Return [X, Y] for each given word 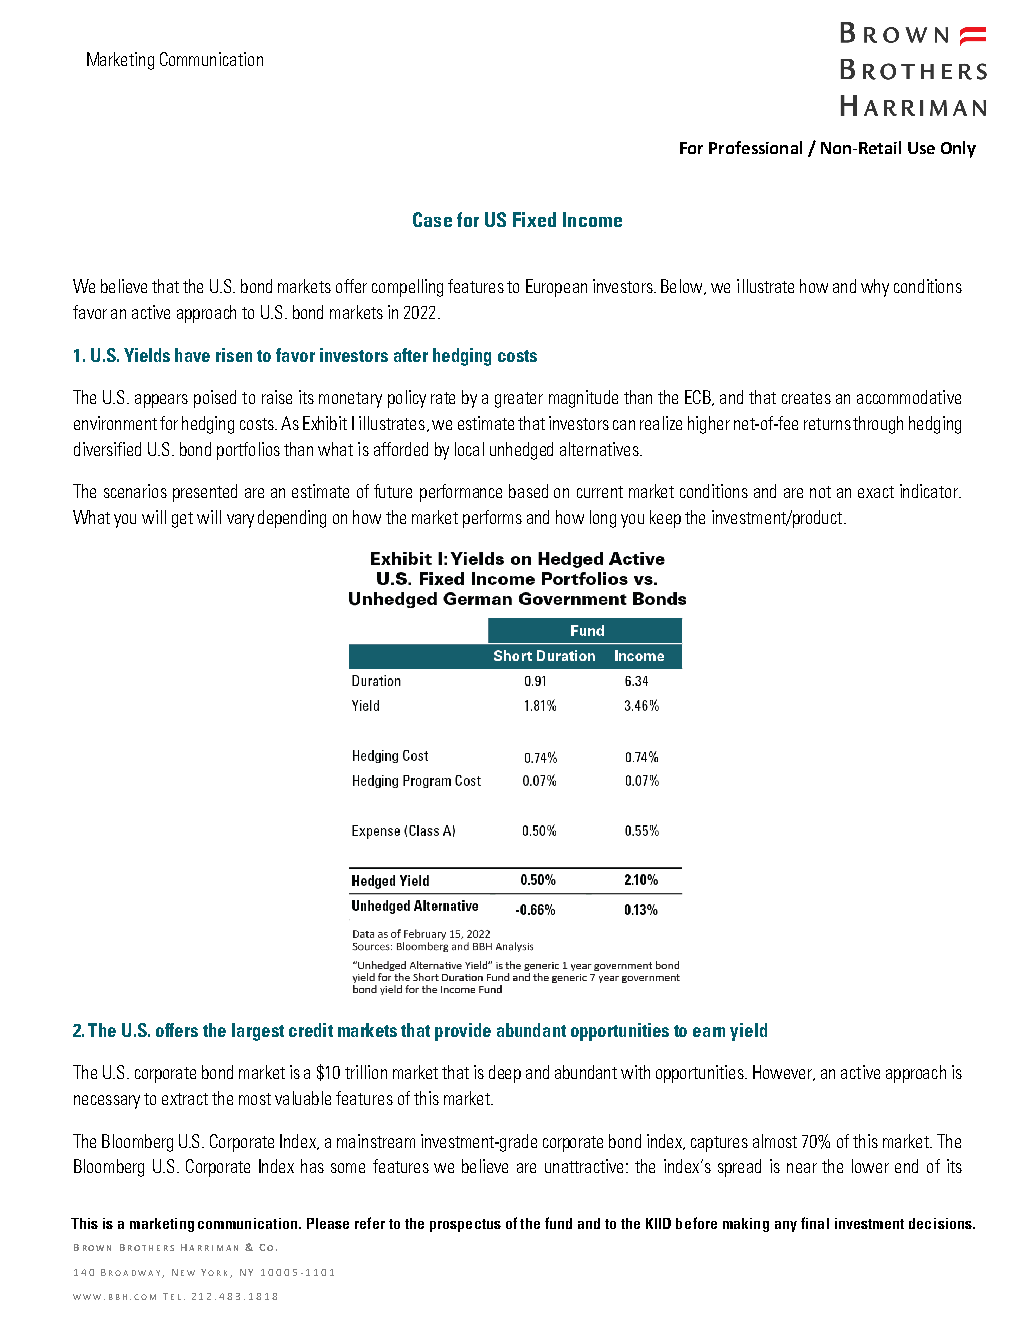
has [312, 1166]
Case [432, 219]
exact [876, 492]
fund [558, 1223]
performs [492, 519]
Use [921, 148]
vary [240, 521]
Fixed [534, 219]
